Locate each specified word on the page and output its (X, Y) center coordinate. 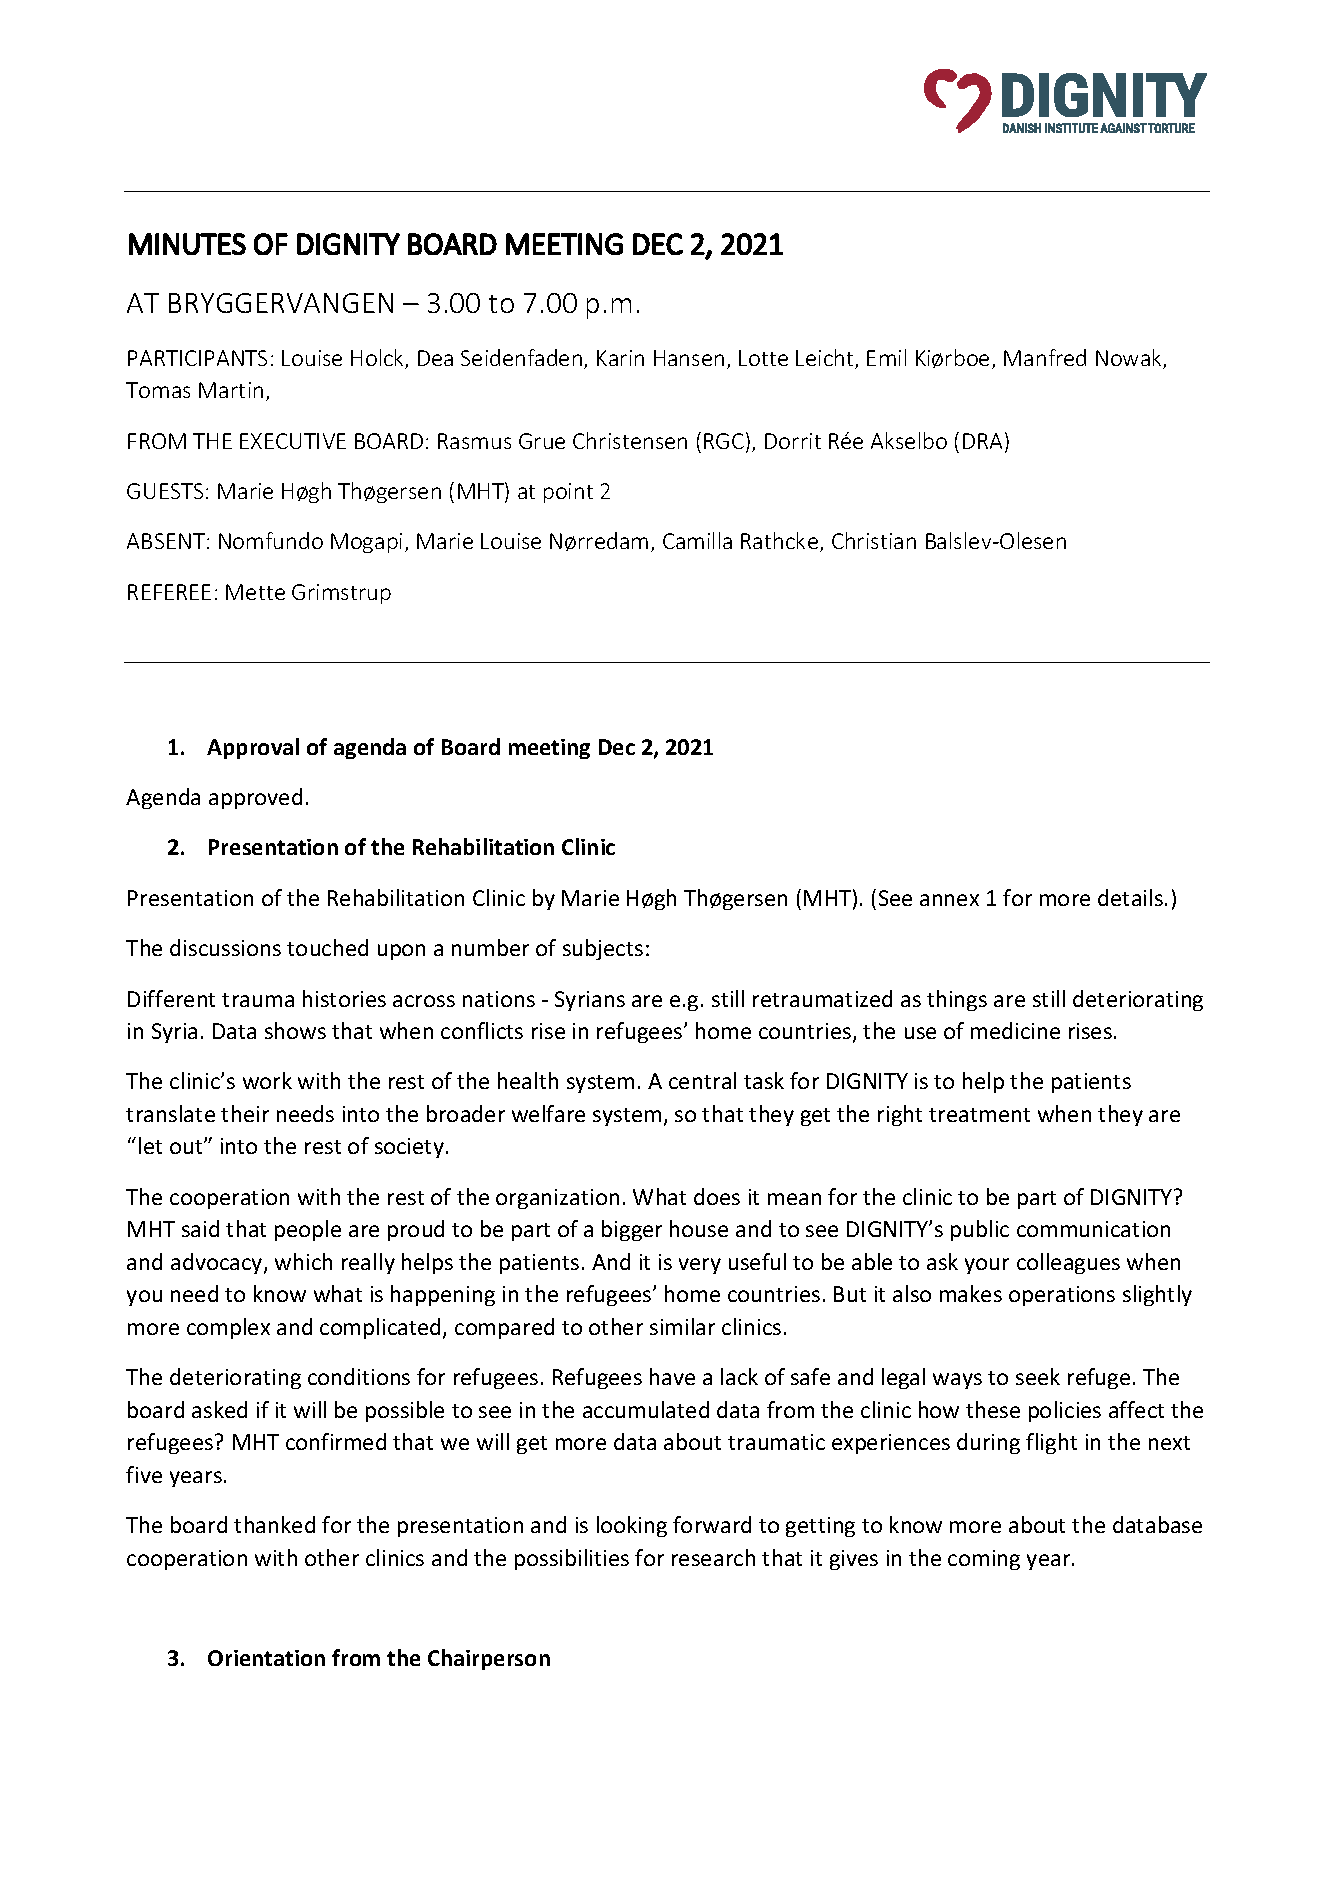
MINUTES (187, 244)
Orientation (266, 1658)
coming (984, 1560)
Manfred (1045, 357)
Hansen (689, 358)
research (713, 1557)
